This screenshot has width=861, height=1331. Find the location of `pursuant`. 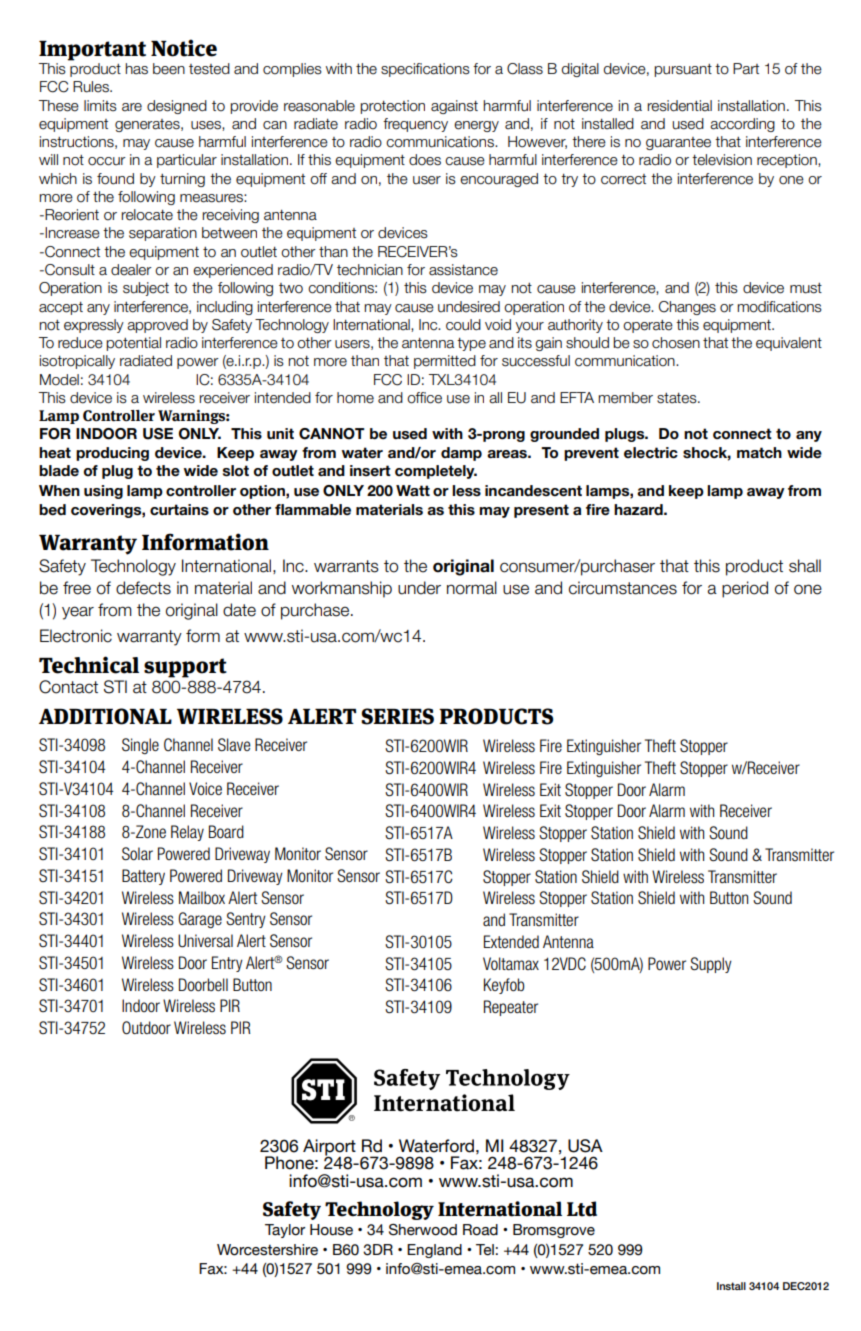

pursuant is located at coordinates (683, 70).
